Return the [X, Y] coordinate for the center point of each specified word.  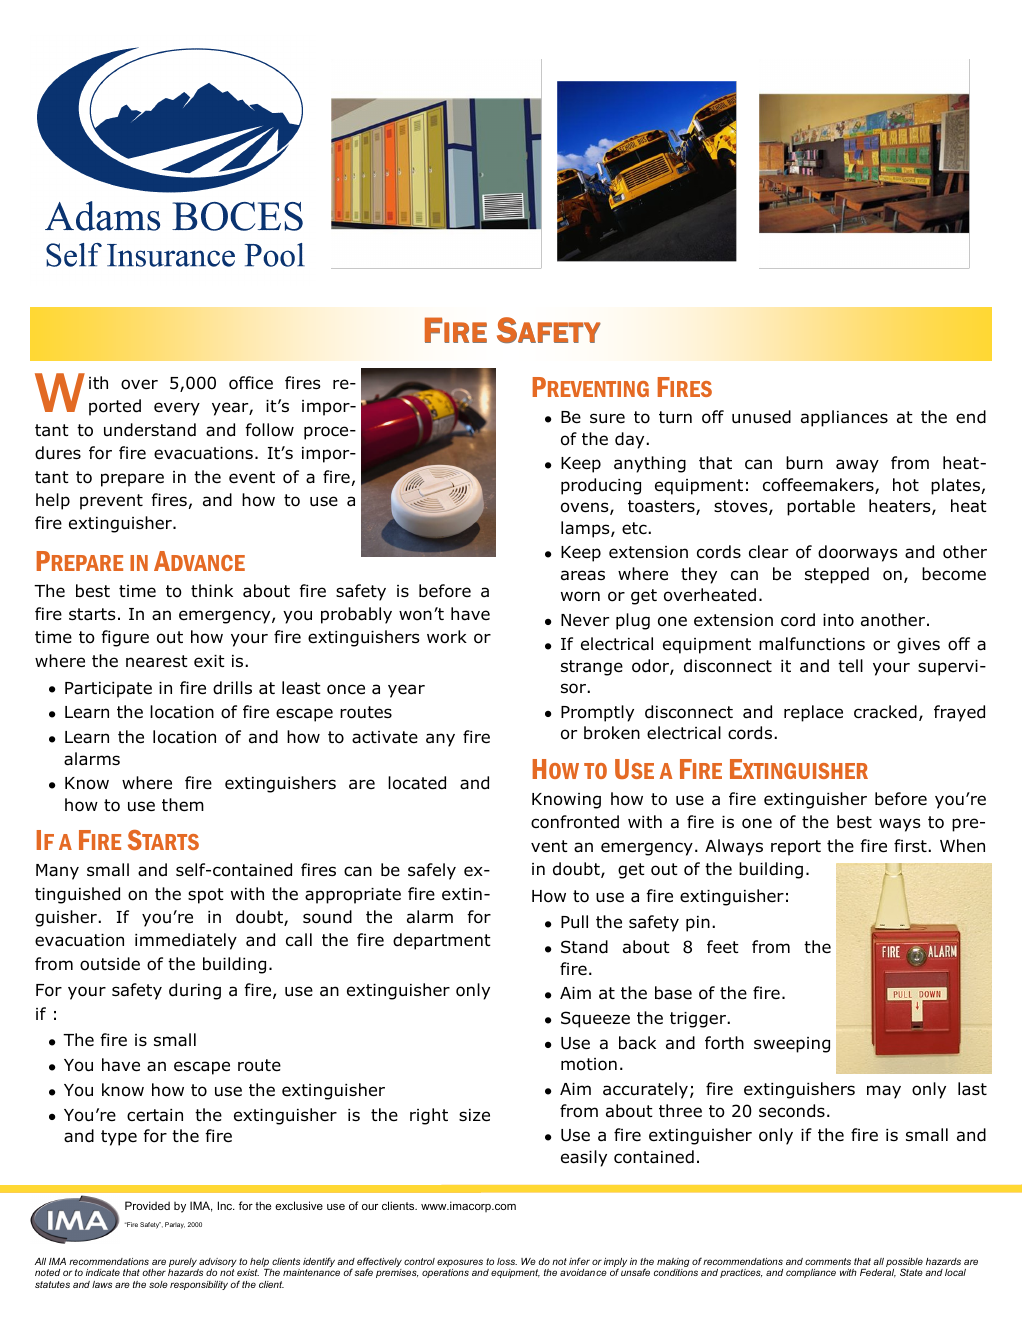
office [251, 383]
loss [507, 1261]
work [447, 637]
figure [125, 638]
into [838, 620]
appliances [844, 418]
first [911, 845]
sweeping [792, 1045]
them [183, 804]
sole [158, 1284]
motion [589, 1064]
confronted [575, 822]
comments [828, 1261]
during [195, 991]
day [631, 440]
